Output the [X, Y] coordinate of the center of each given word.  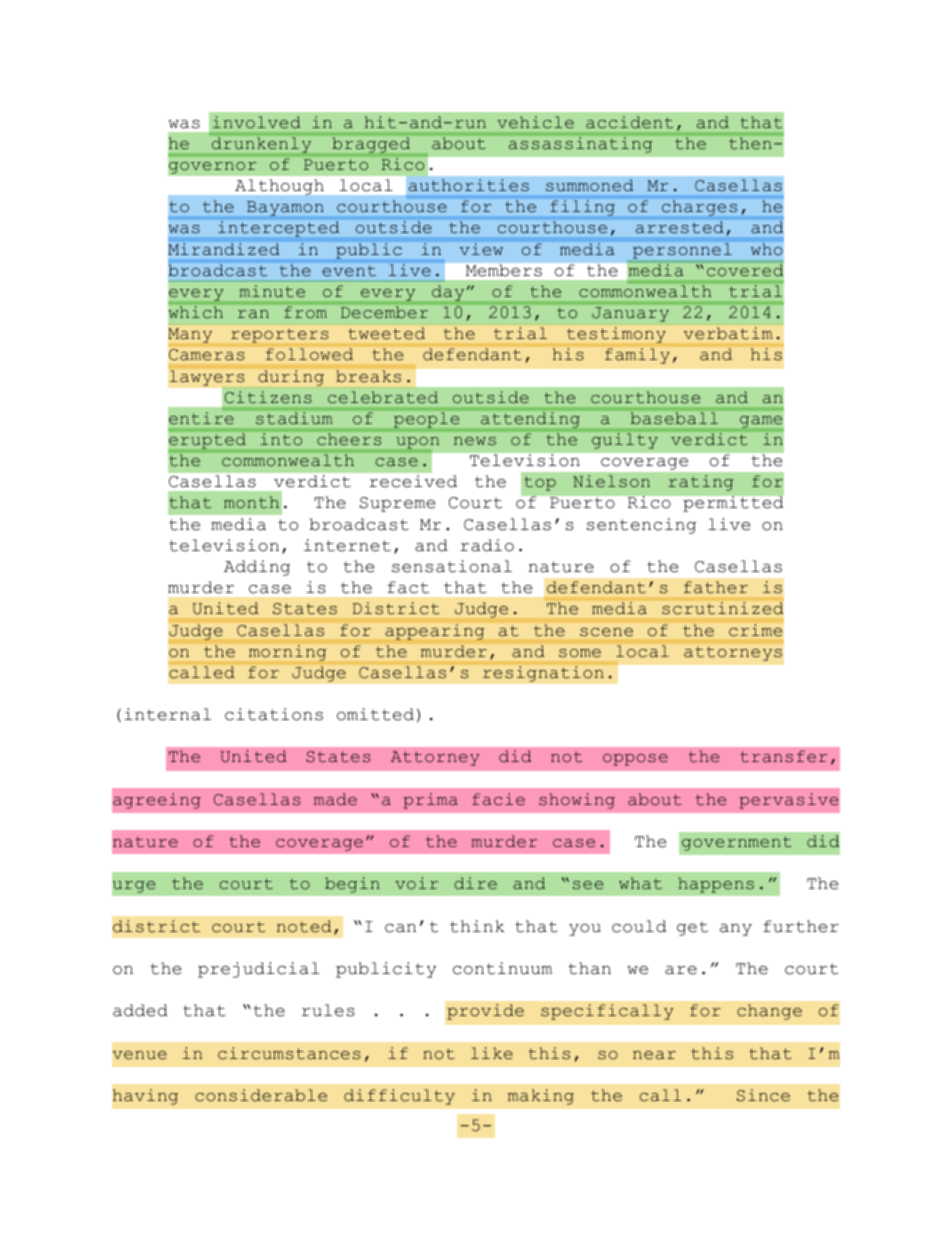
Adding [257, 568]
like [492, 1053]
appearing [435, 632]
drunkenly [261, 145]
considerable [261, 1095]
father [716, 587]
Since [763, 1095]
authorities [469, 185]
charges [699, 208]
